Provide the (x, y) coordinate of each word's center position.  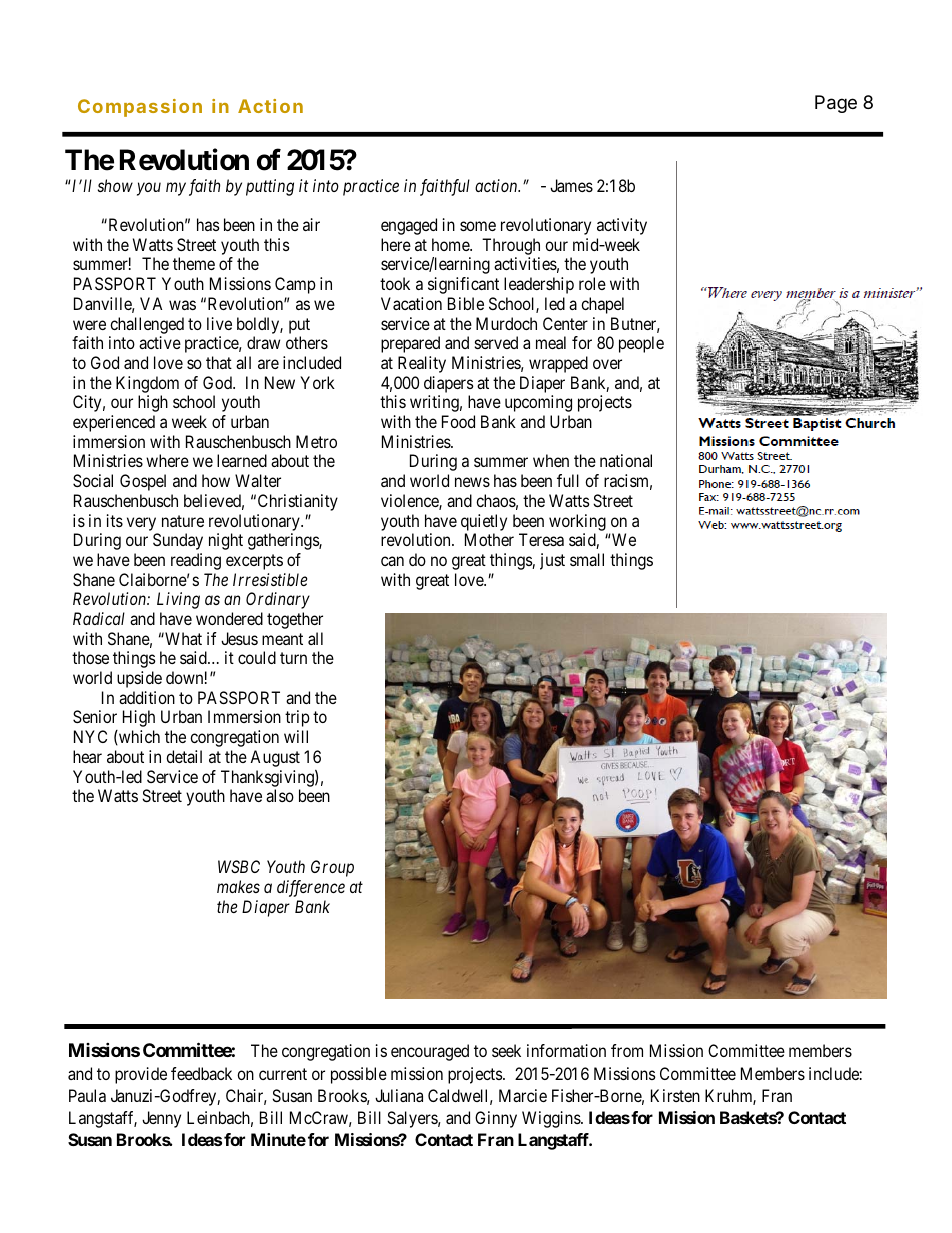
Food (458, 421)
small (587, 559)
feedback (201, 1073)
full (568, 480)
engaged (409, 226)
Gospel (143, 482)
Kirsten (675, 1095)
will (296, 736)
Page (836, 104)
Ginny (496, 1119)
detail (184, 756)
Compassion (140, 108)
